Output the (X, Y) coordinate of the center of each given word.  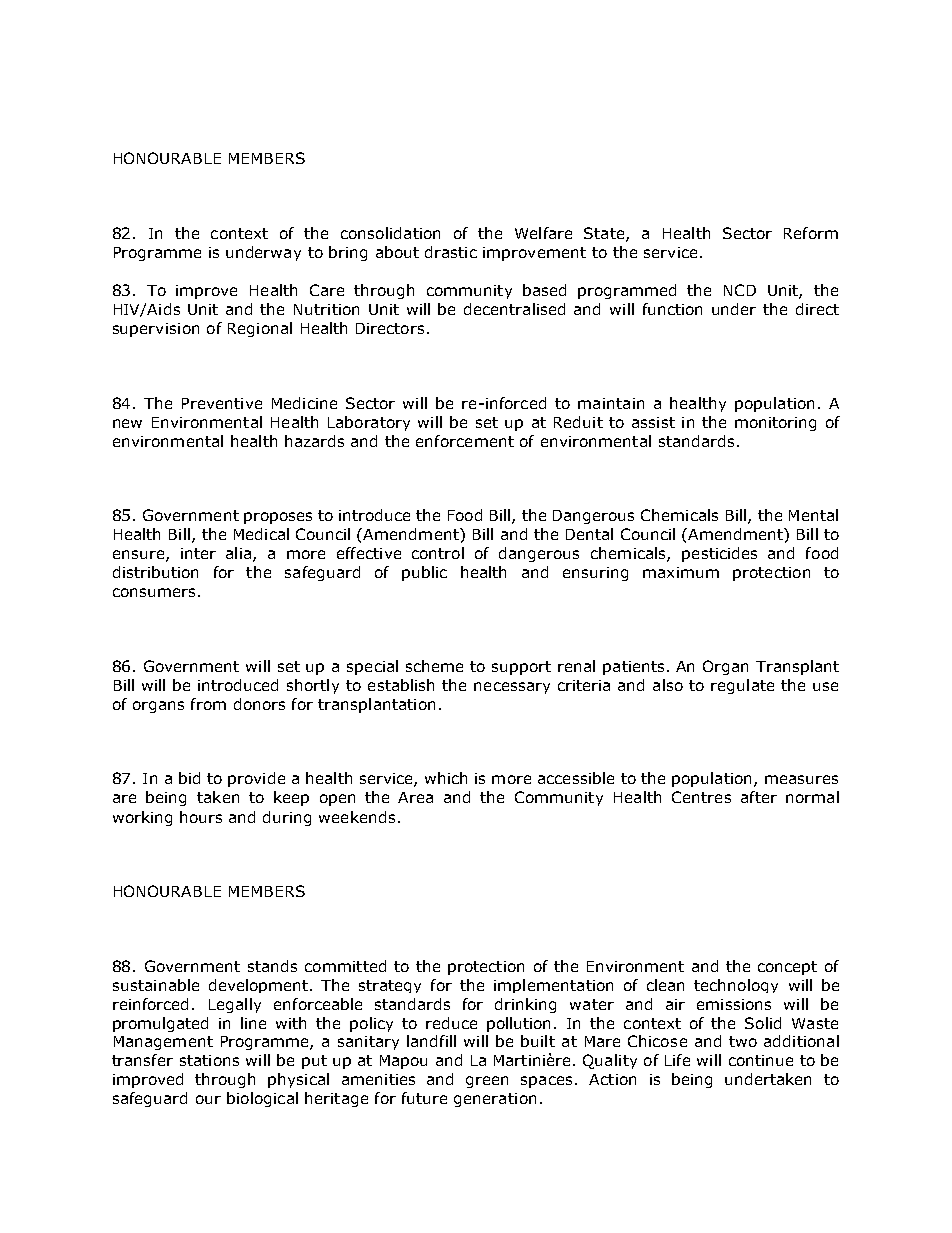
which (446, 778)
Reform (811, 233)
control (438, 553)
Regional (260, 329)
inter (198, 553)
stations (209, 1060)
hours (201, 817)
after (759, 797)
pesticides (719, 554)
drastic (451, 252)
